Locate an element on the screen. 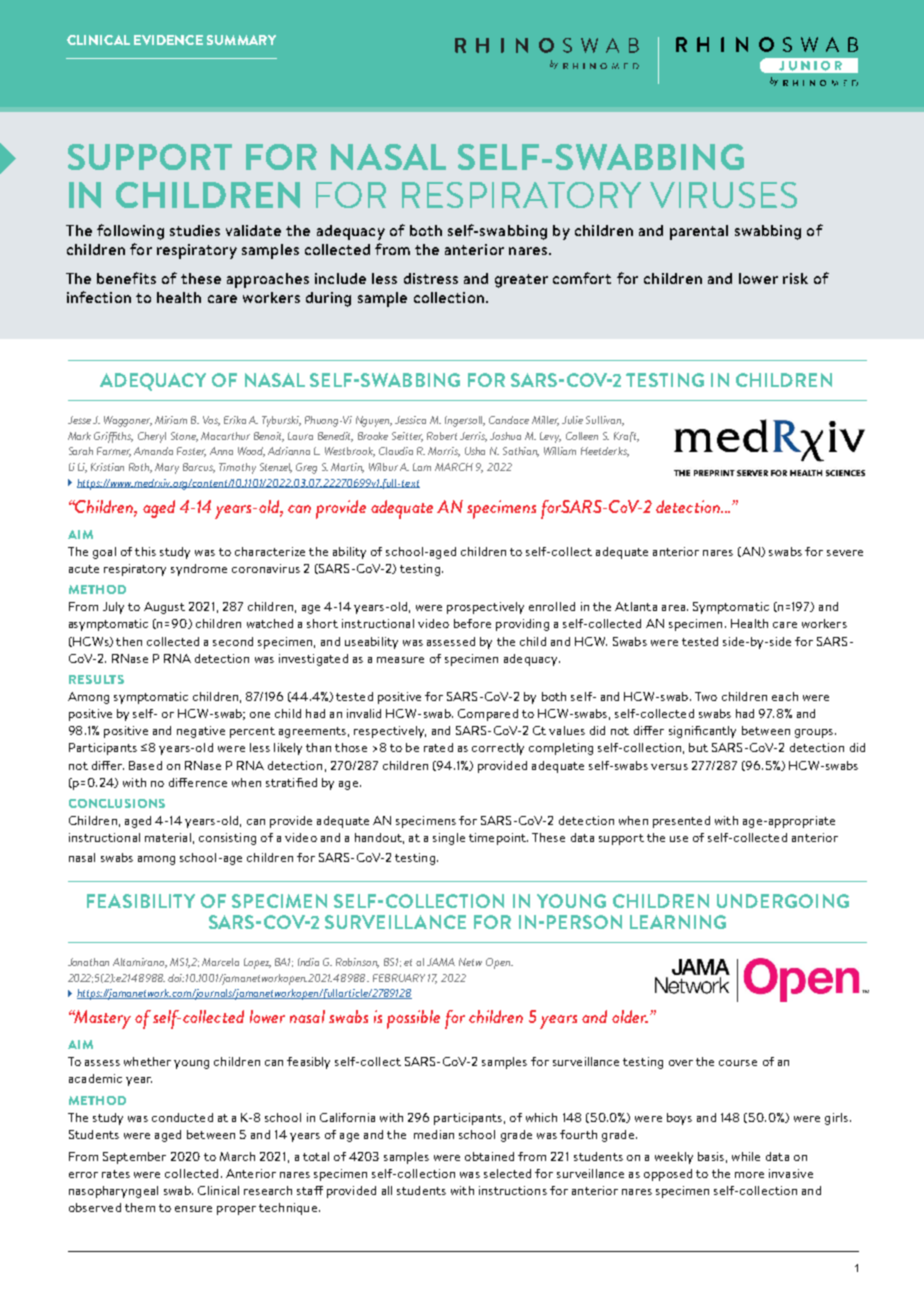 Image resolution: width=924 pixels, height=1308 pixels. Kraft is located at coordinates (626, 437).
